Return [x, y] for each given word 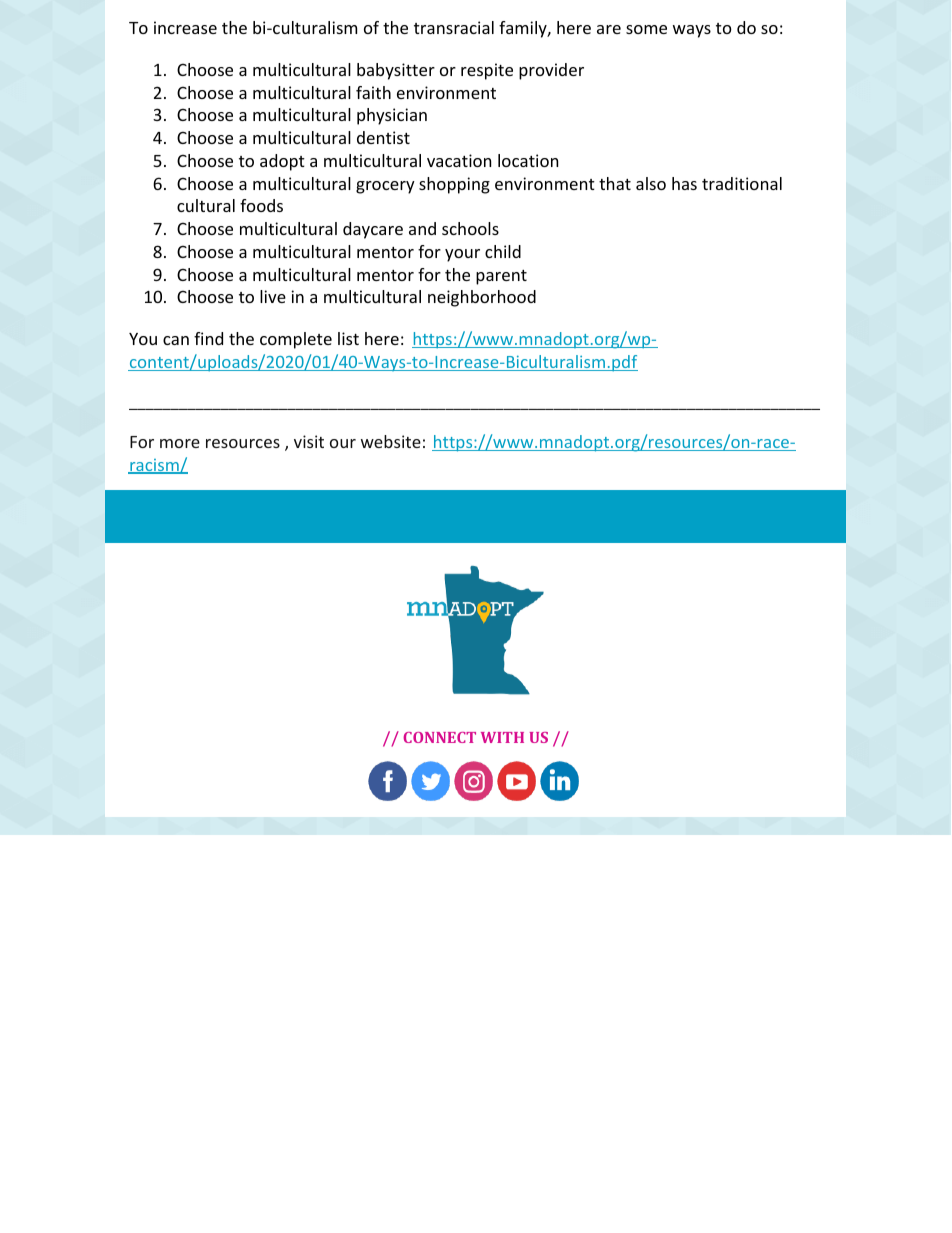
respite [487, 71]
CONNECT [439, 737]
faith [373, 92]
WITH [502, 737]
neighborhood [482, 298]
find [208, 338]
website [391, 441]
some [646, 29]
